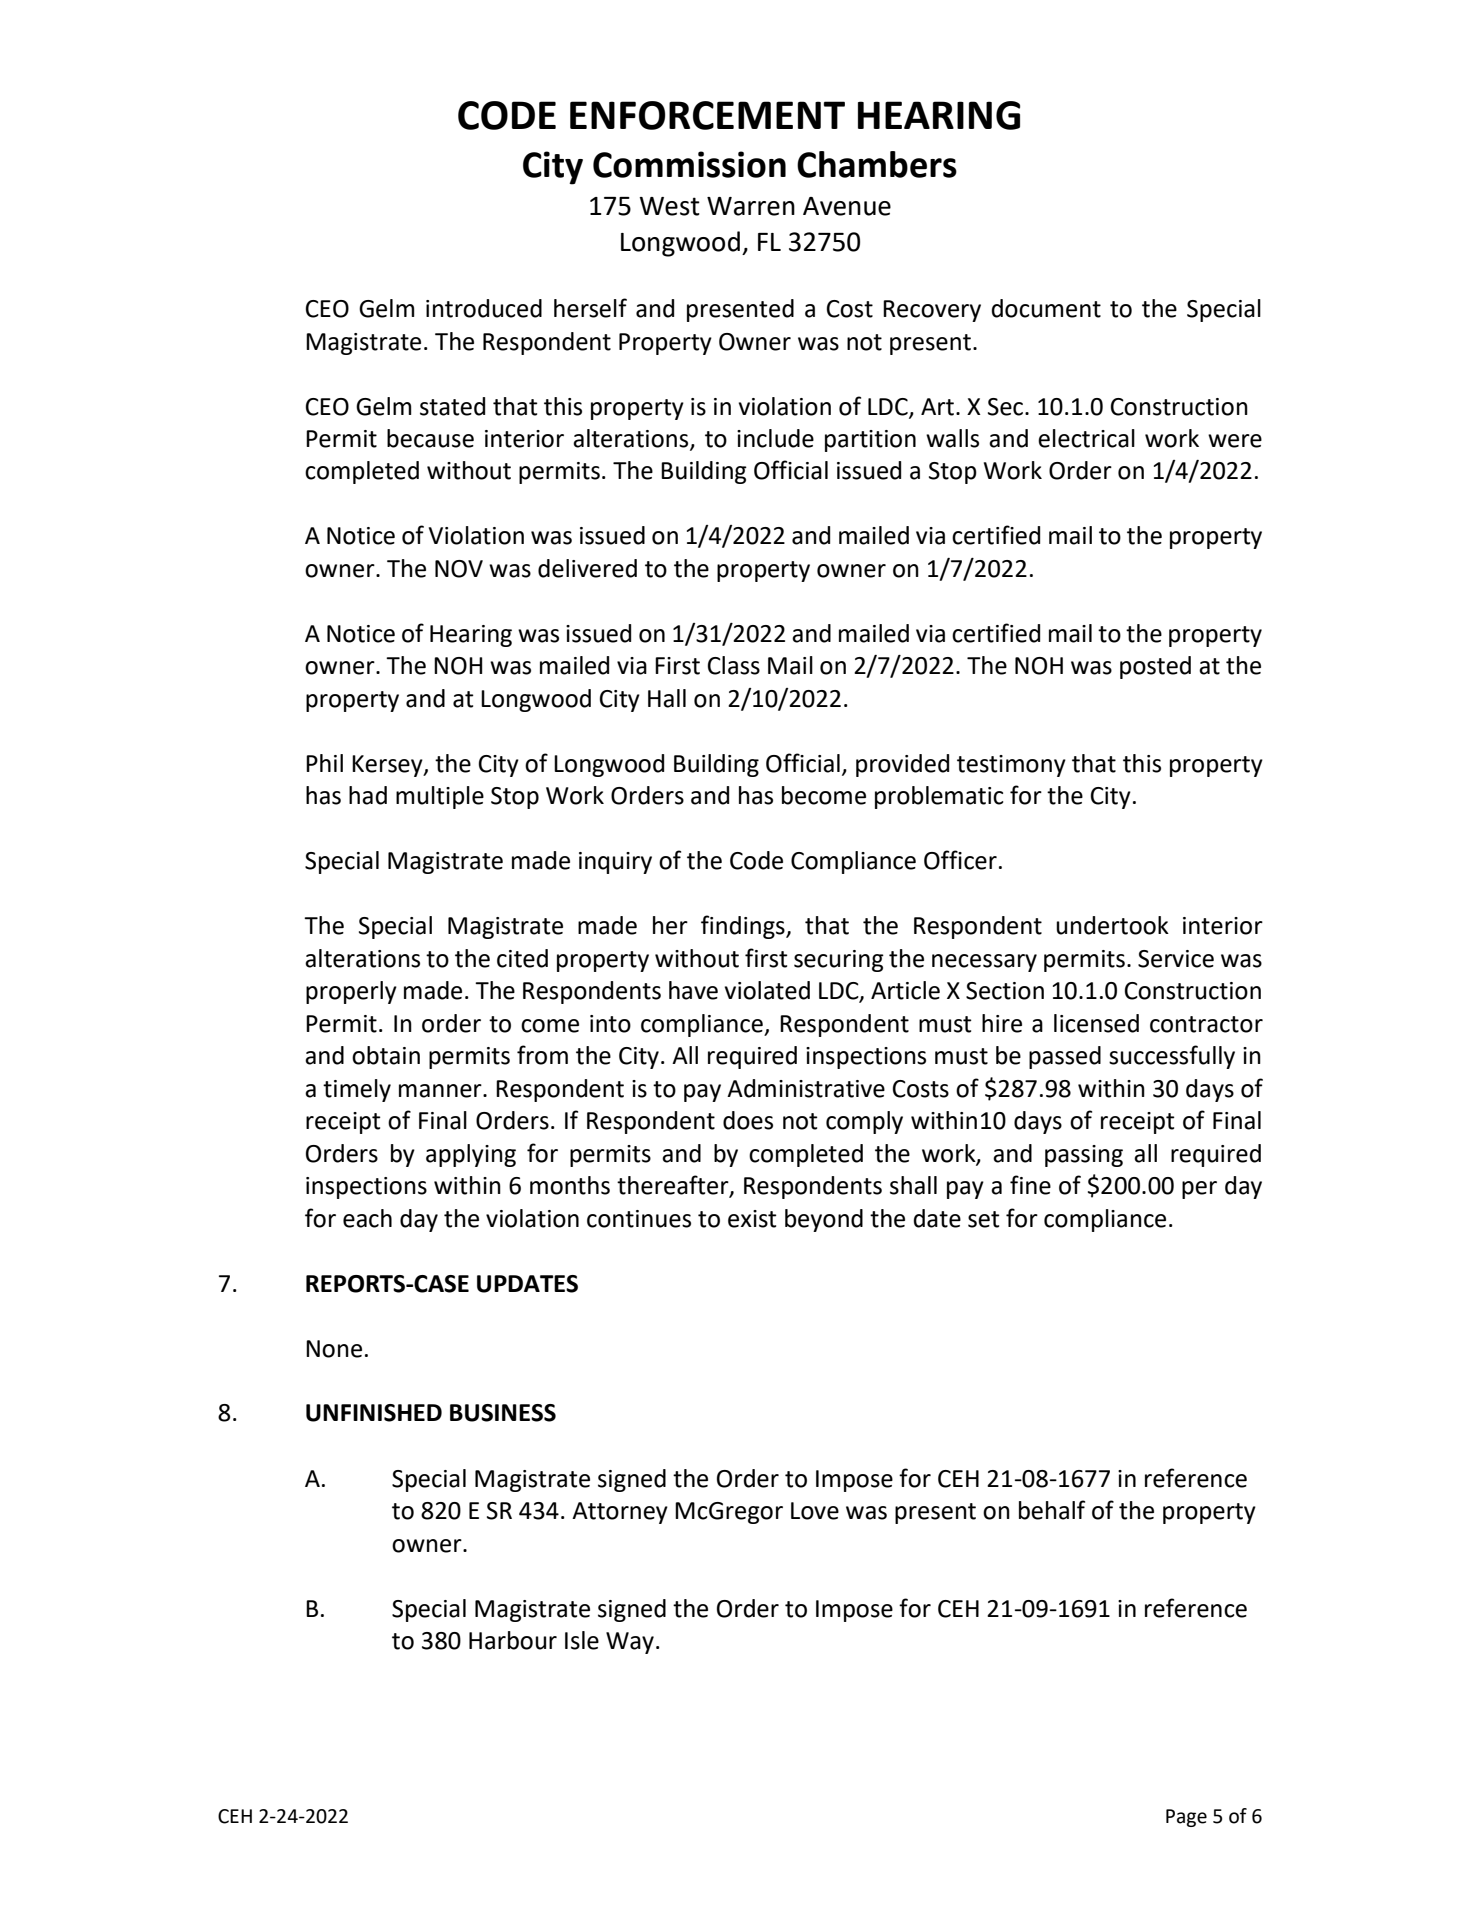  Describe the element at coordinates (630, 1643) in the document. I see `Way` at that location.
